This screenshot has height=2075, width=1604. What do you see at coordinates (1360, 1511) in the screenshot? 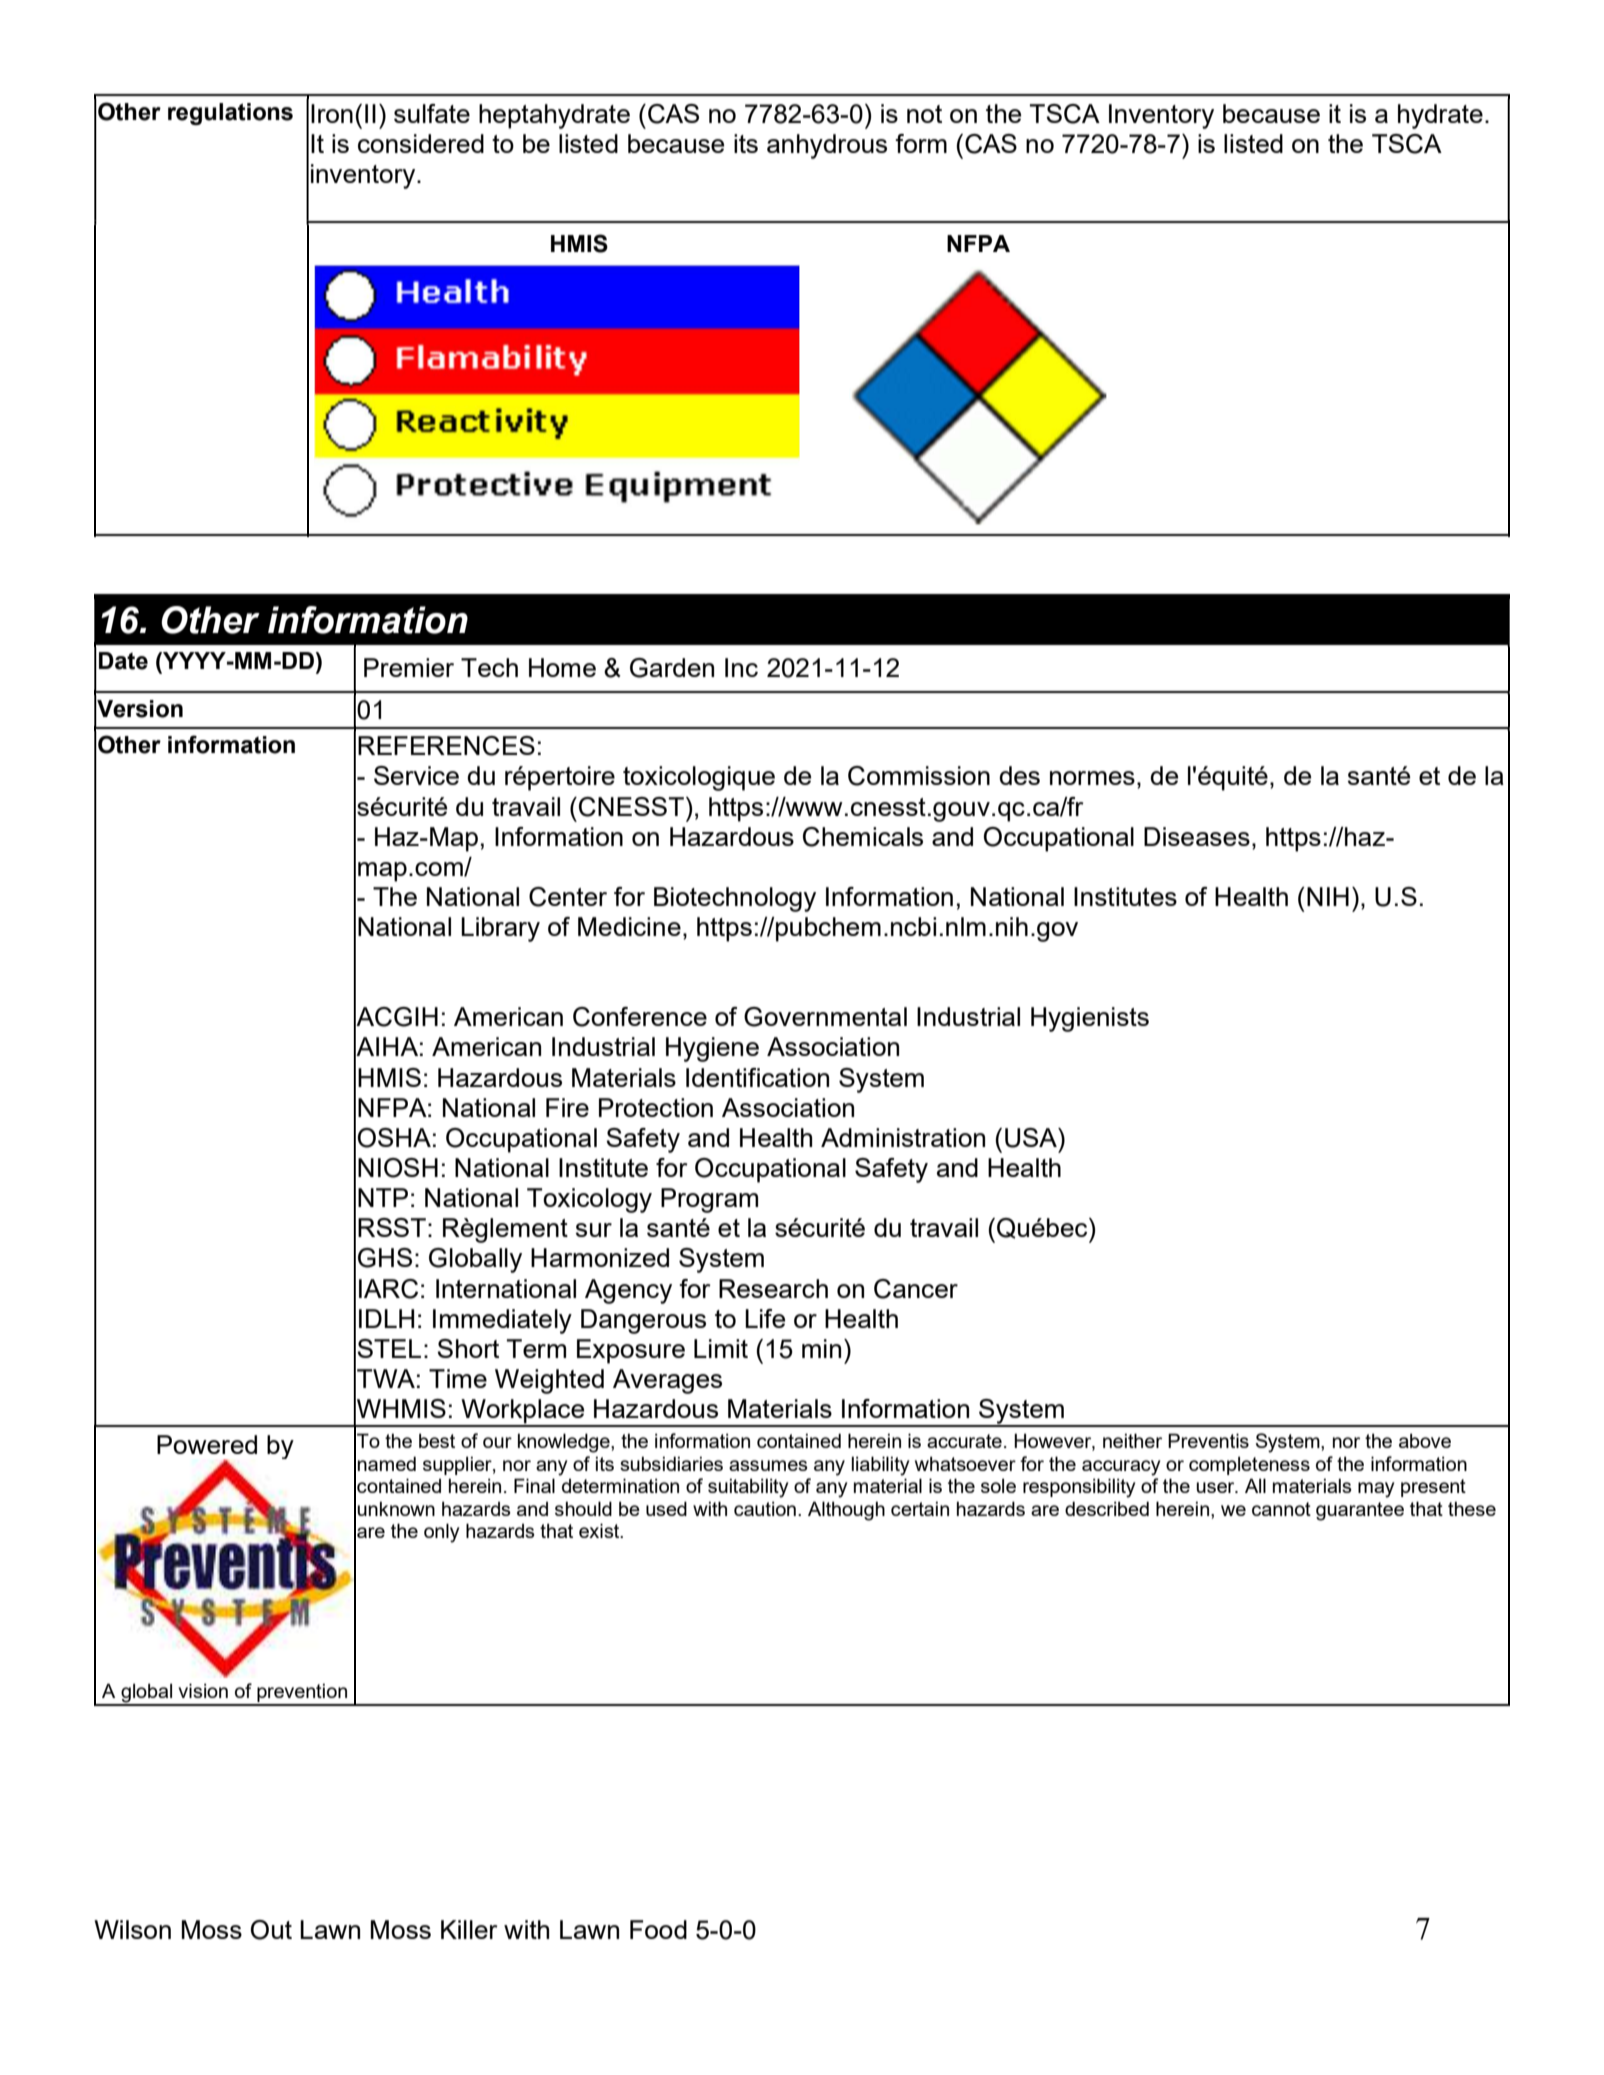
I see `guarantee` at bounding box center [1360, 1511].
